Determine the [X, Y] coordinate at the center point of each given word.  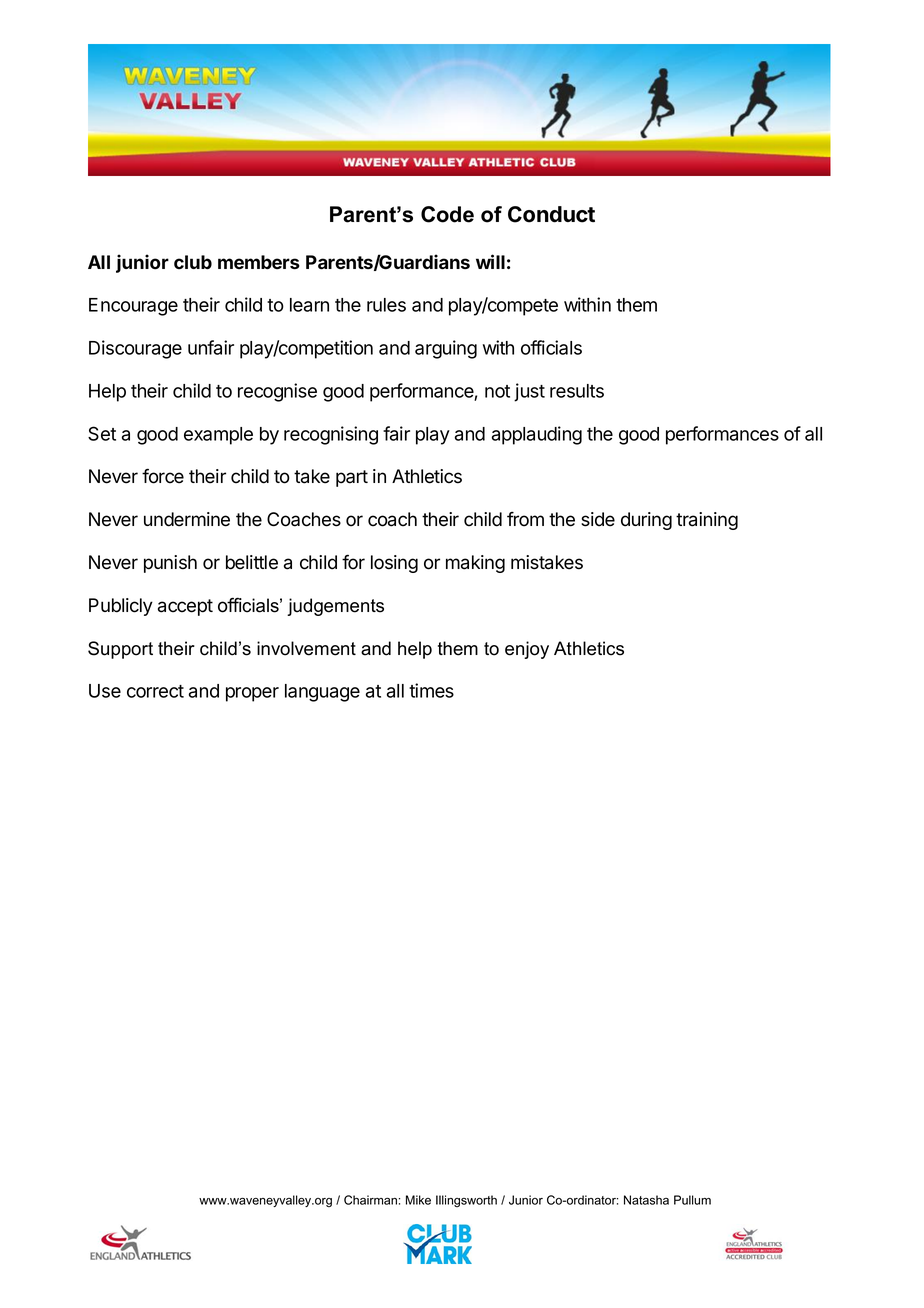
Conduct [551, 214]
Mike [418, 1200]
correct [155, 691]
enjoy [527, 650]
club [193, 262]
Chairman [370, 1200]
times [431, 690]
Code [447, 214]
